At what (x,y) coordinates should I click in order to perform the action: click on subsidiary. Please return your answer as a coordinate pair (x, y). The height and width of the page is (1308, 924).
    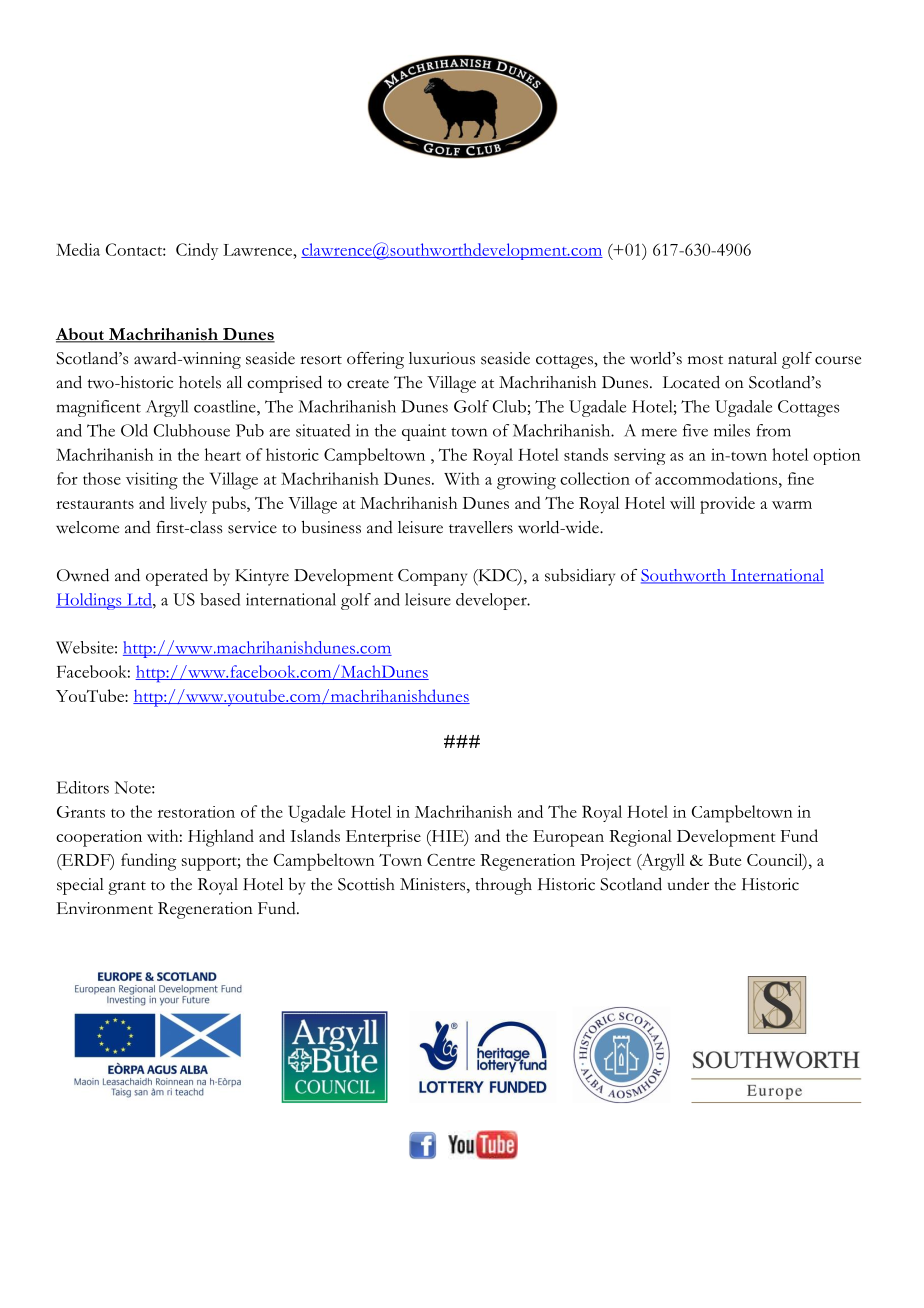
    Looking at the image, I should click on (580, 577).
